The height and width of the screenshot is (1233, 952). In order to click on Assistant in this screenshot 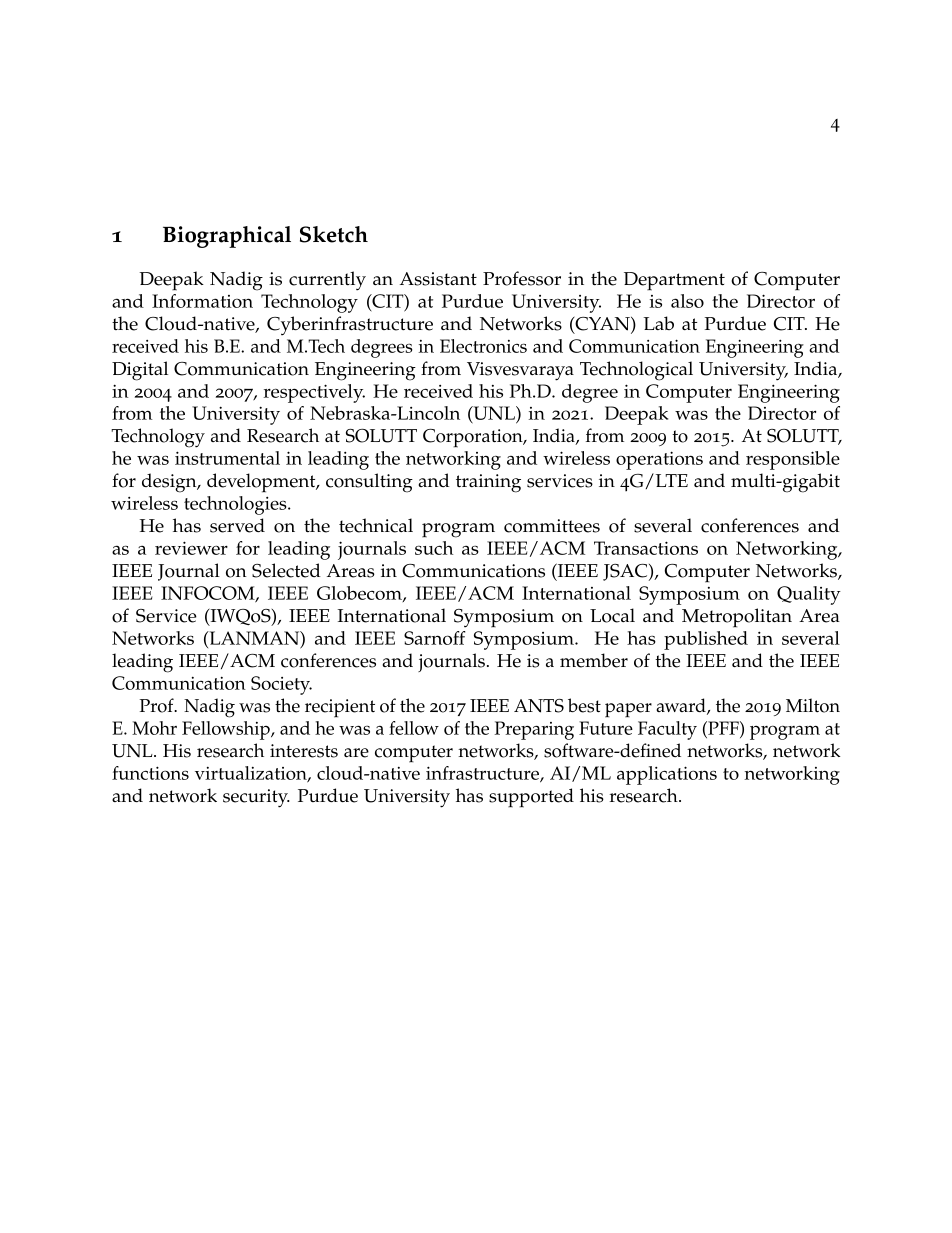, I will do `click(438, 279)`.
